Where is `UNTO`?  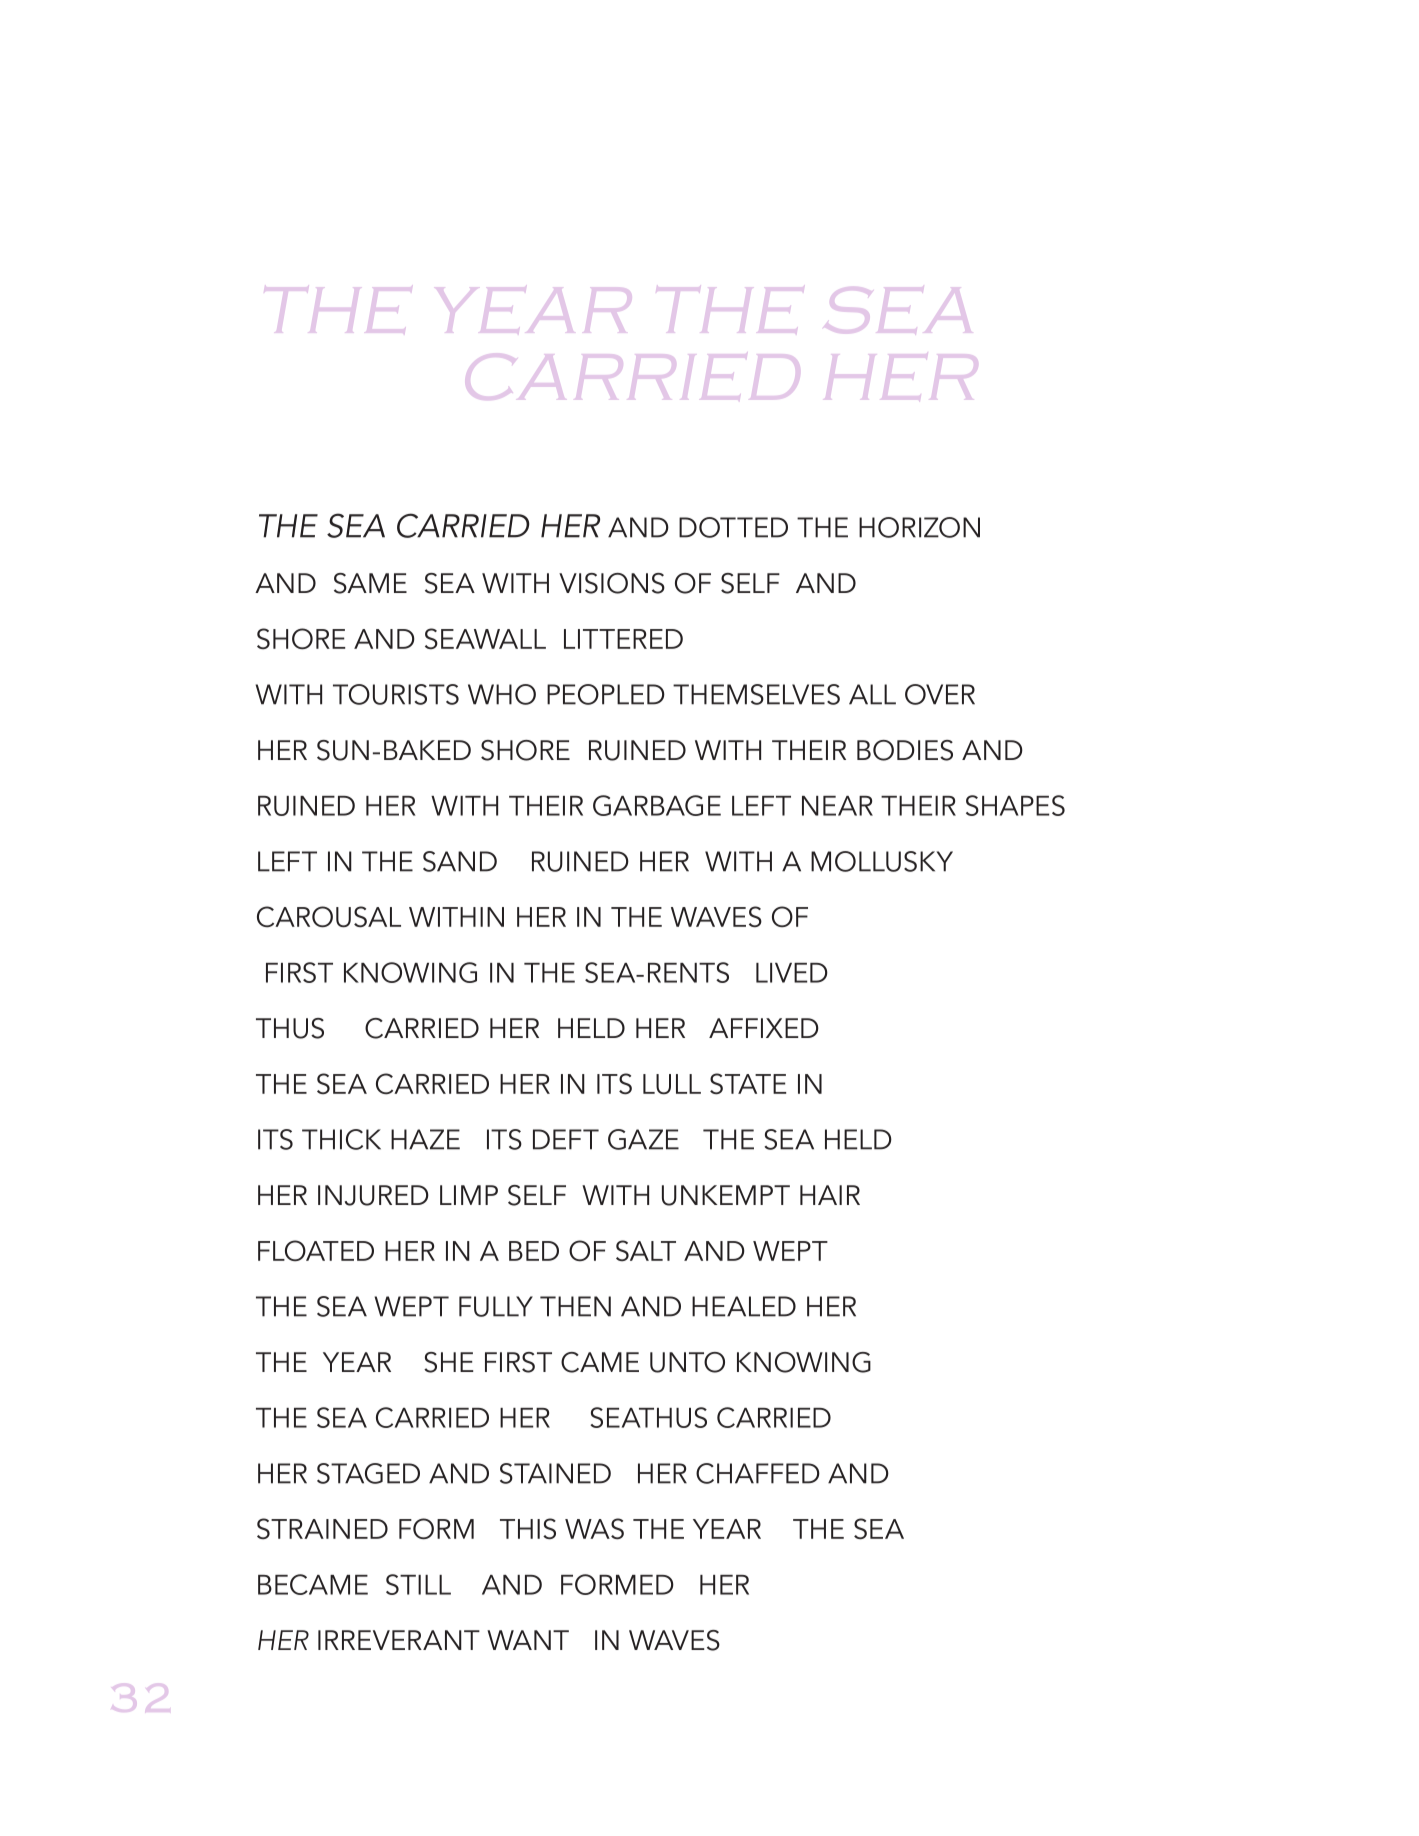
UNTO is located at coordinates (687, 1362).
